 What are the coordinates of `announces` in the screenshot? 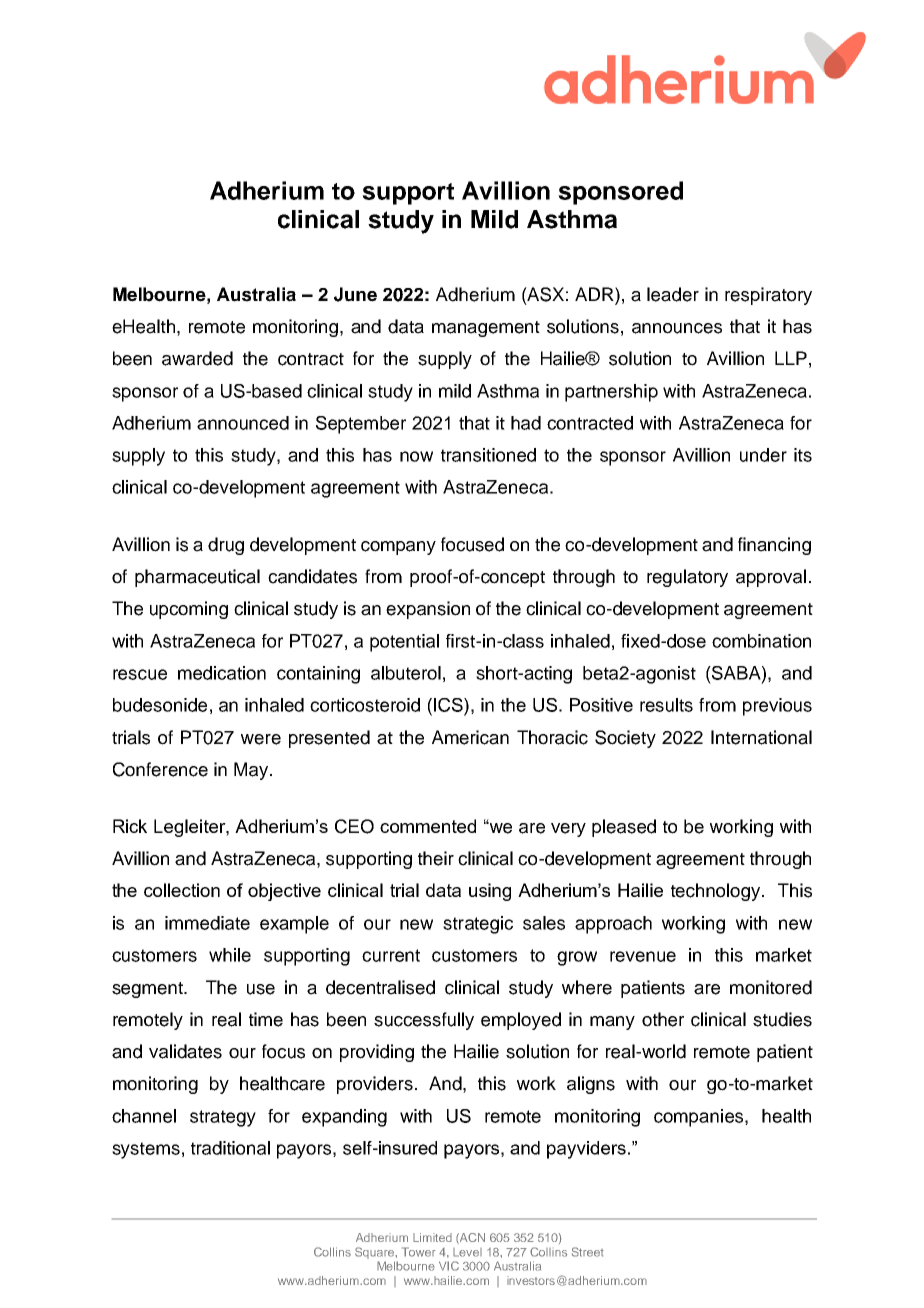 It's located at (677, 328).
